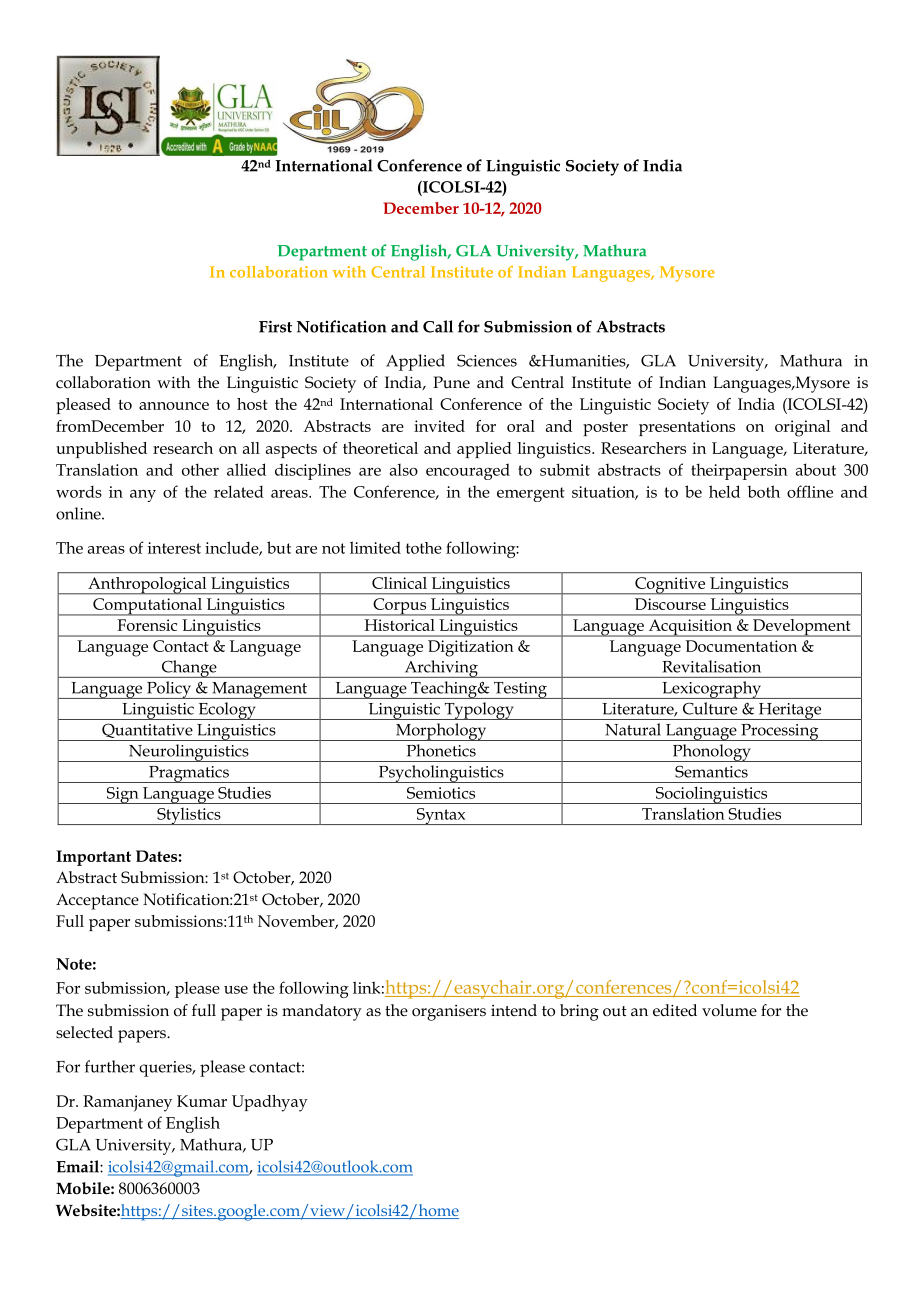  What do you see at coordinates (424, 548) in the document?
I see `tothe` at bounding box center [424, 548].
